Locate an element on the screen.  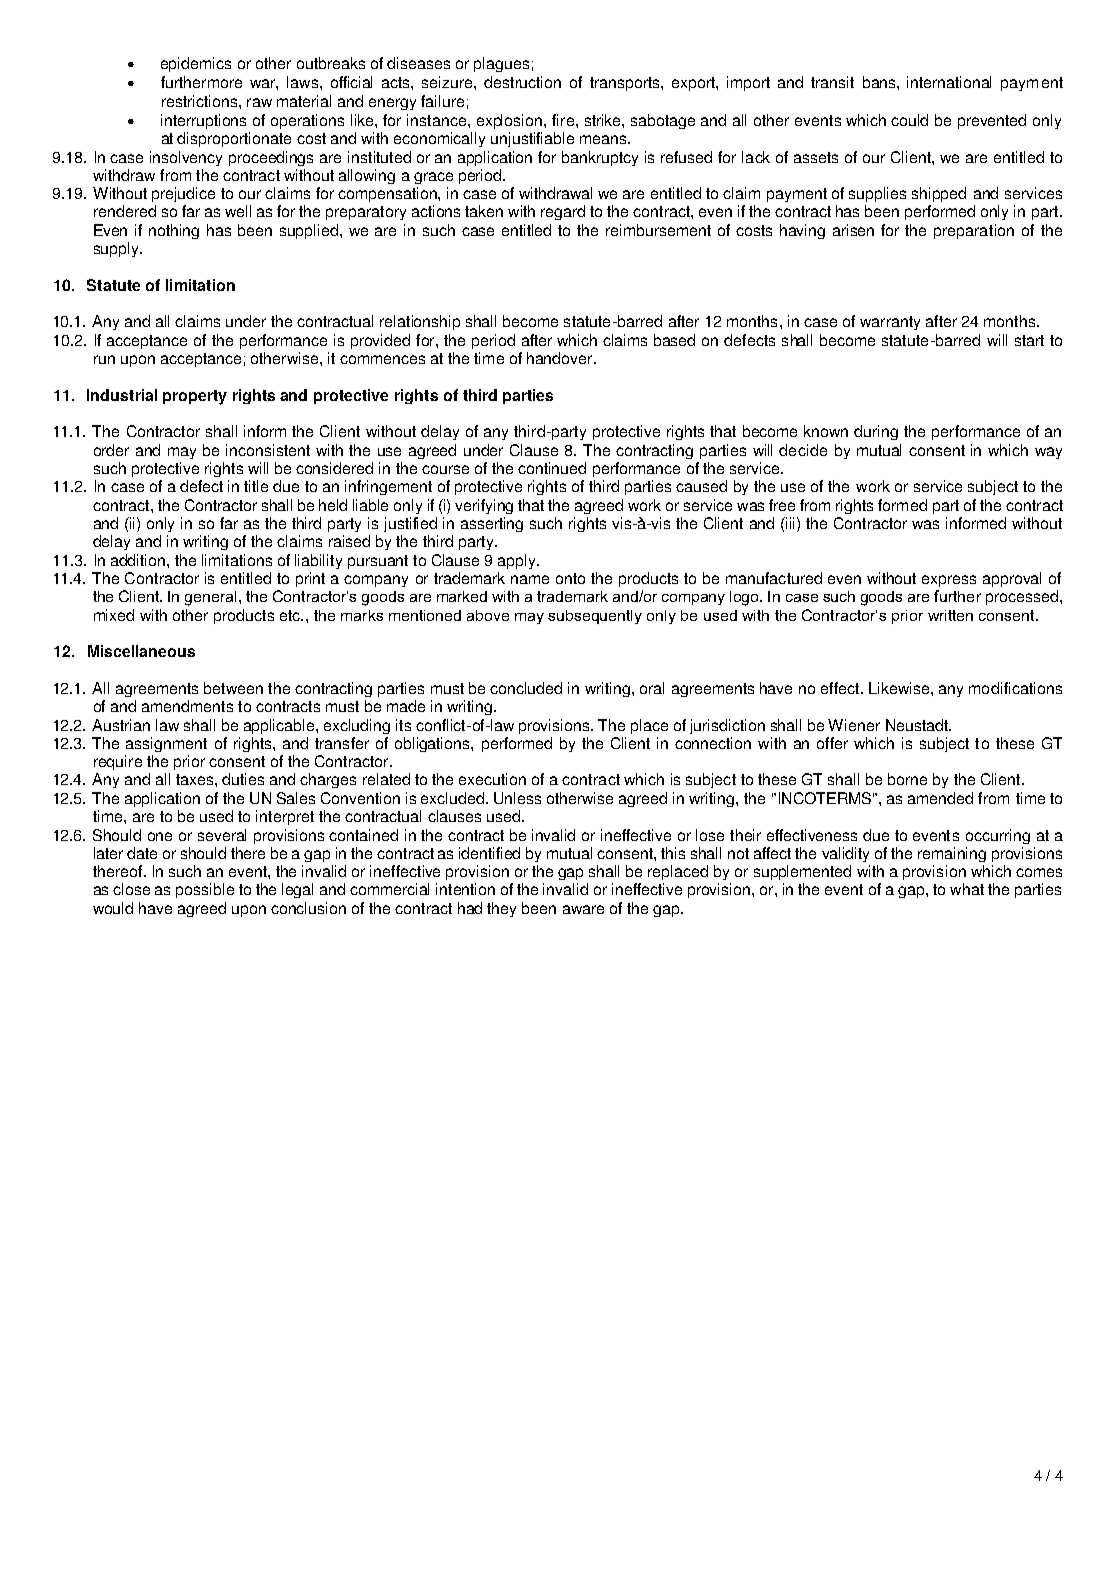
restrictions is located at coordinates (199, 101).
